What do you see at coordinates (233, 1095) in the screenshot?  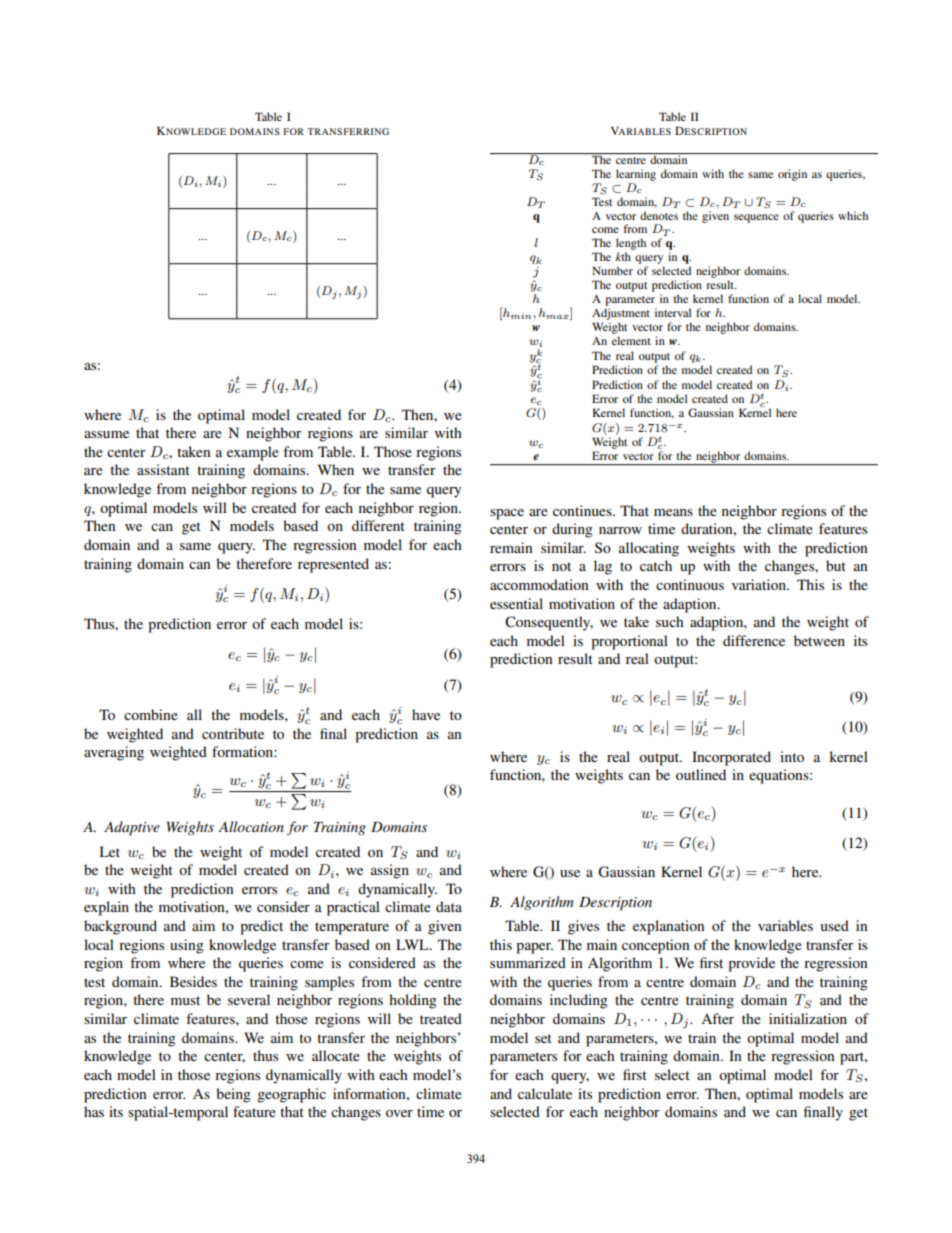 I see `being` at bounding box center [233, 1095].
